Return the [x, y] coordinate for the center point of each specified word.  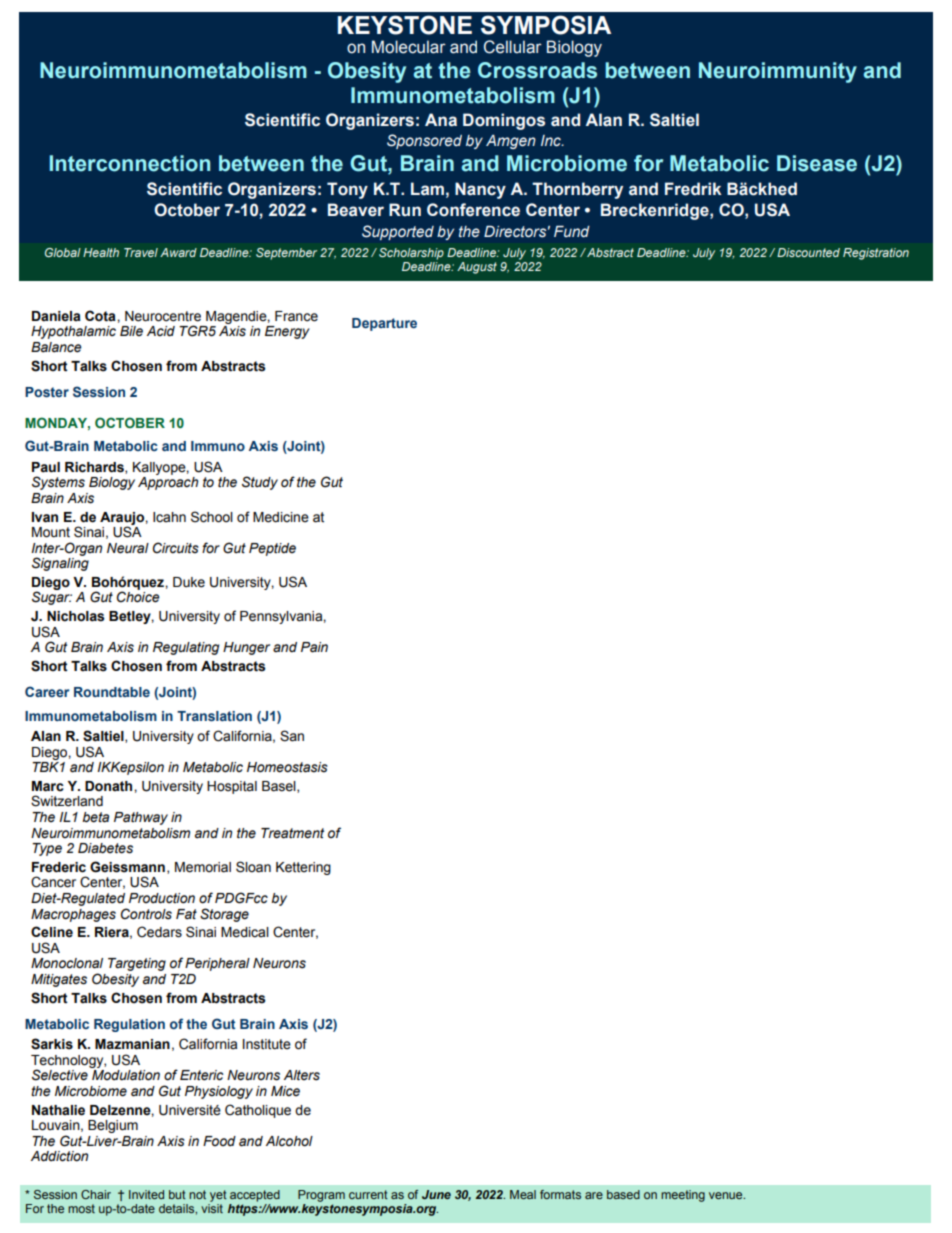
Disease [817, 163]
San [292, 736]
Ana [441, 120]
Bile [131, 331]
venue [727, 1195]
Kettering [303, 868]
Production [162, 898]
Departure [384, 324]
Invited [146, 1194]
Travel [141, 252]
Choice [138, 597]
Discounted [808, 252]
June [436, 1194]
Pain [314, 647]
